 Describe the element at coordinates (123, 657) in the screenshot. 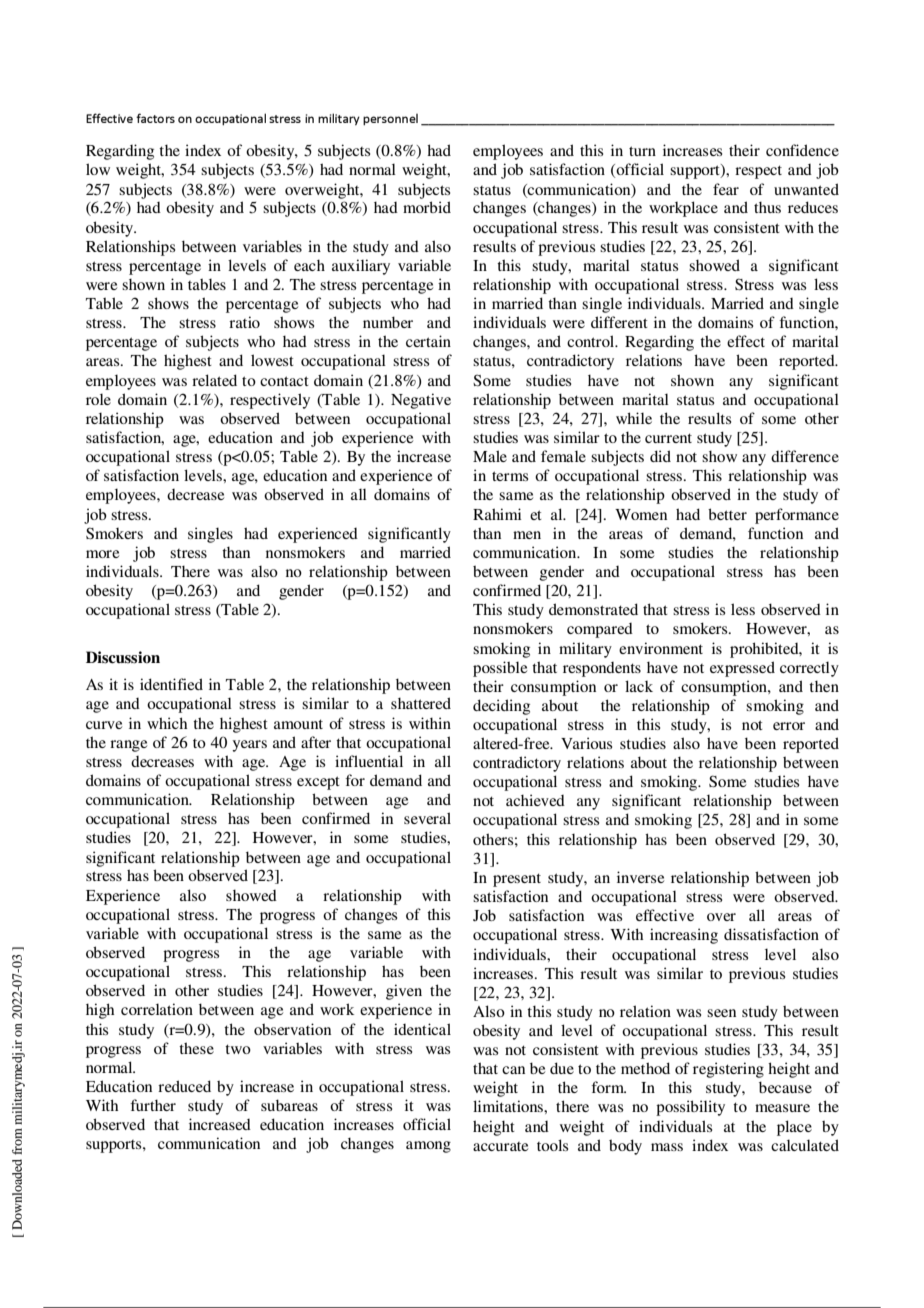

I see `Discussion` at that location.
